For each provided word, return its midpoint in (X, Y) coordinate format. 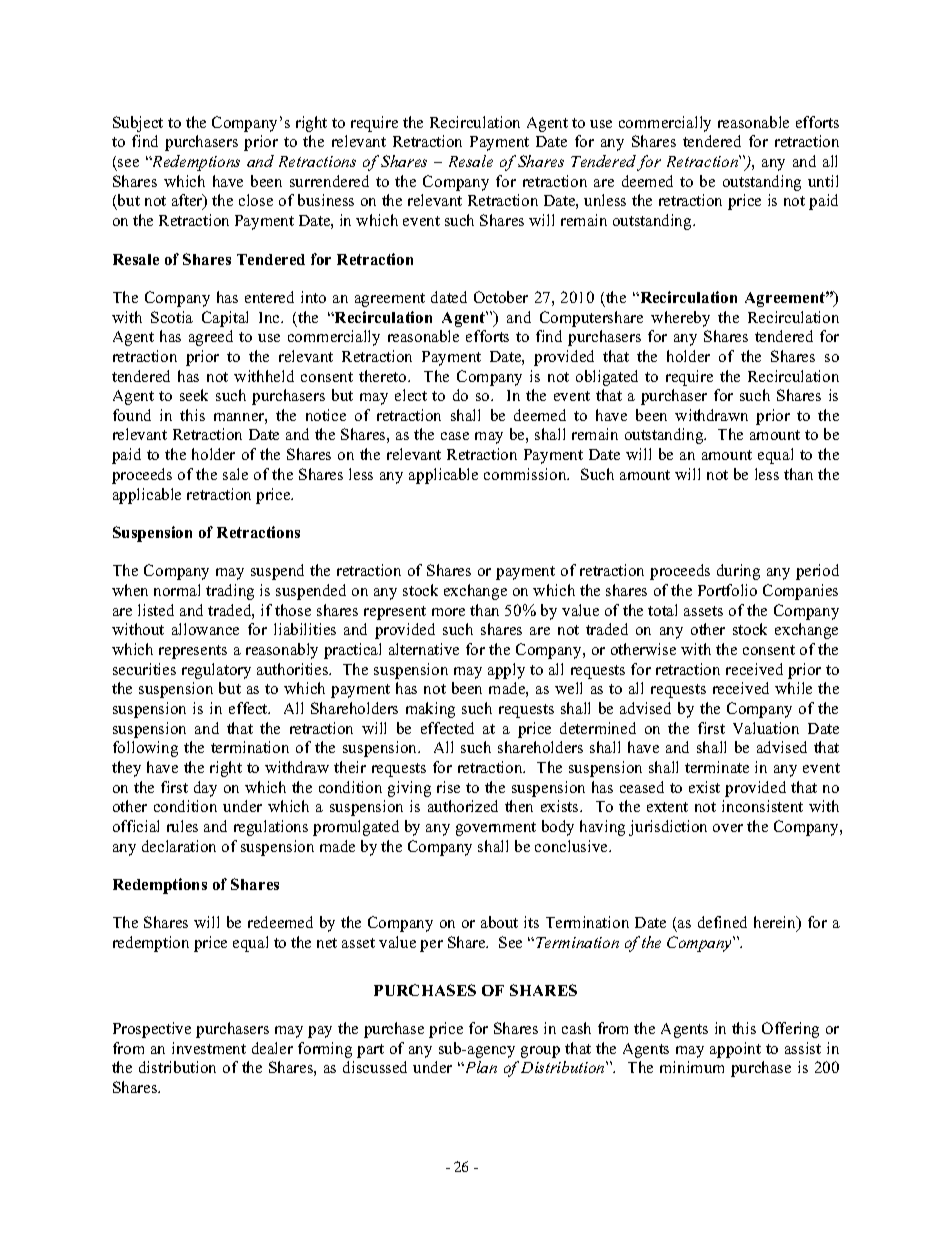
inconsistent (762, 806)
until (823, 181)
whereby (680, 319)
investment (209, 1048)
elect (411, 395)
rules (182, 826)
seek (194, 395)
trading (230, 592)
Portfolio (727, 590)
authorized (463, 806)
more (448, 612)
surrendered (329, 181)
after (188, 202)
